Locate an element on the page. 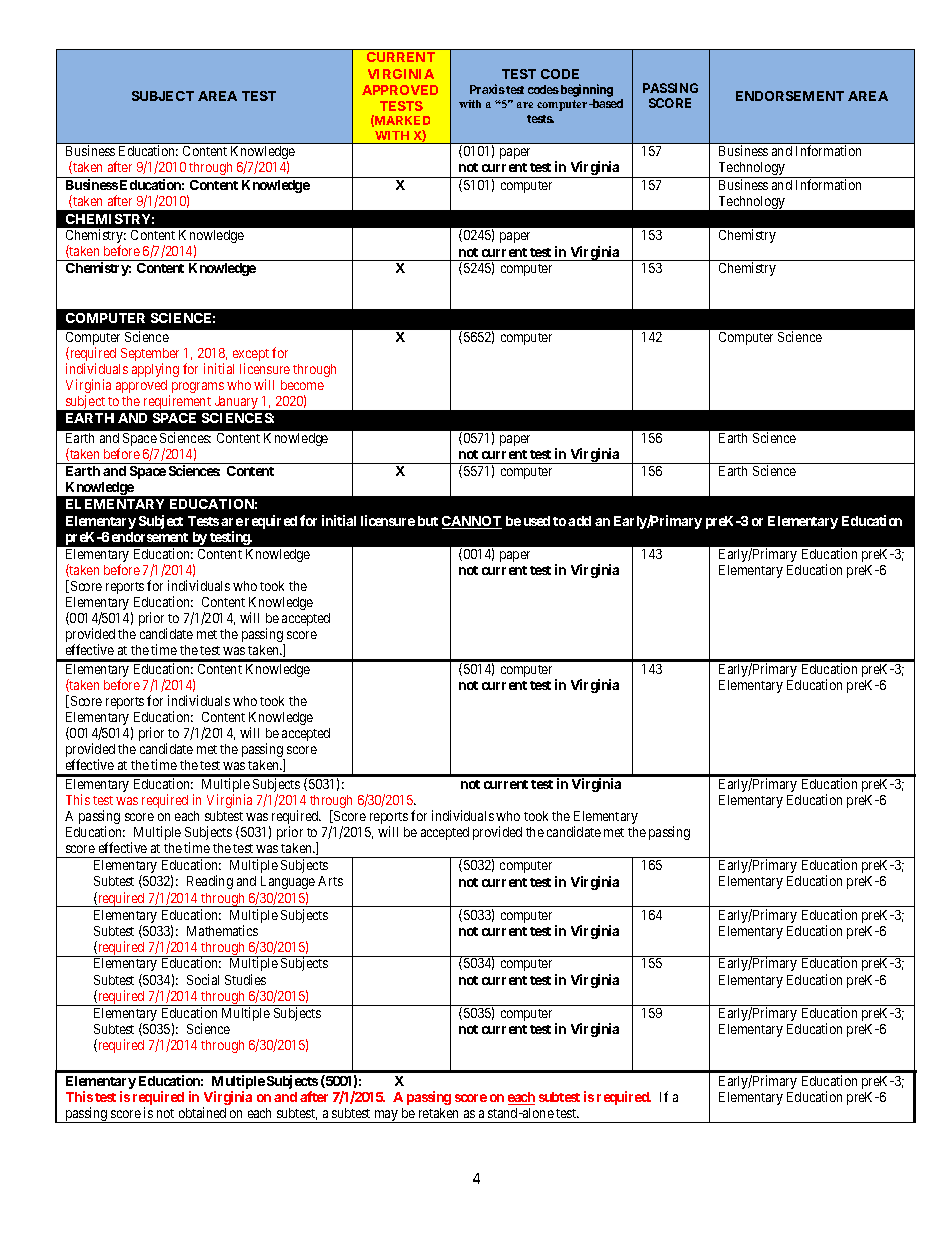 This page has width=952, height=1233. Social is located at coordinates (203, 979).
